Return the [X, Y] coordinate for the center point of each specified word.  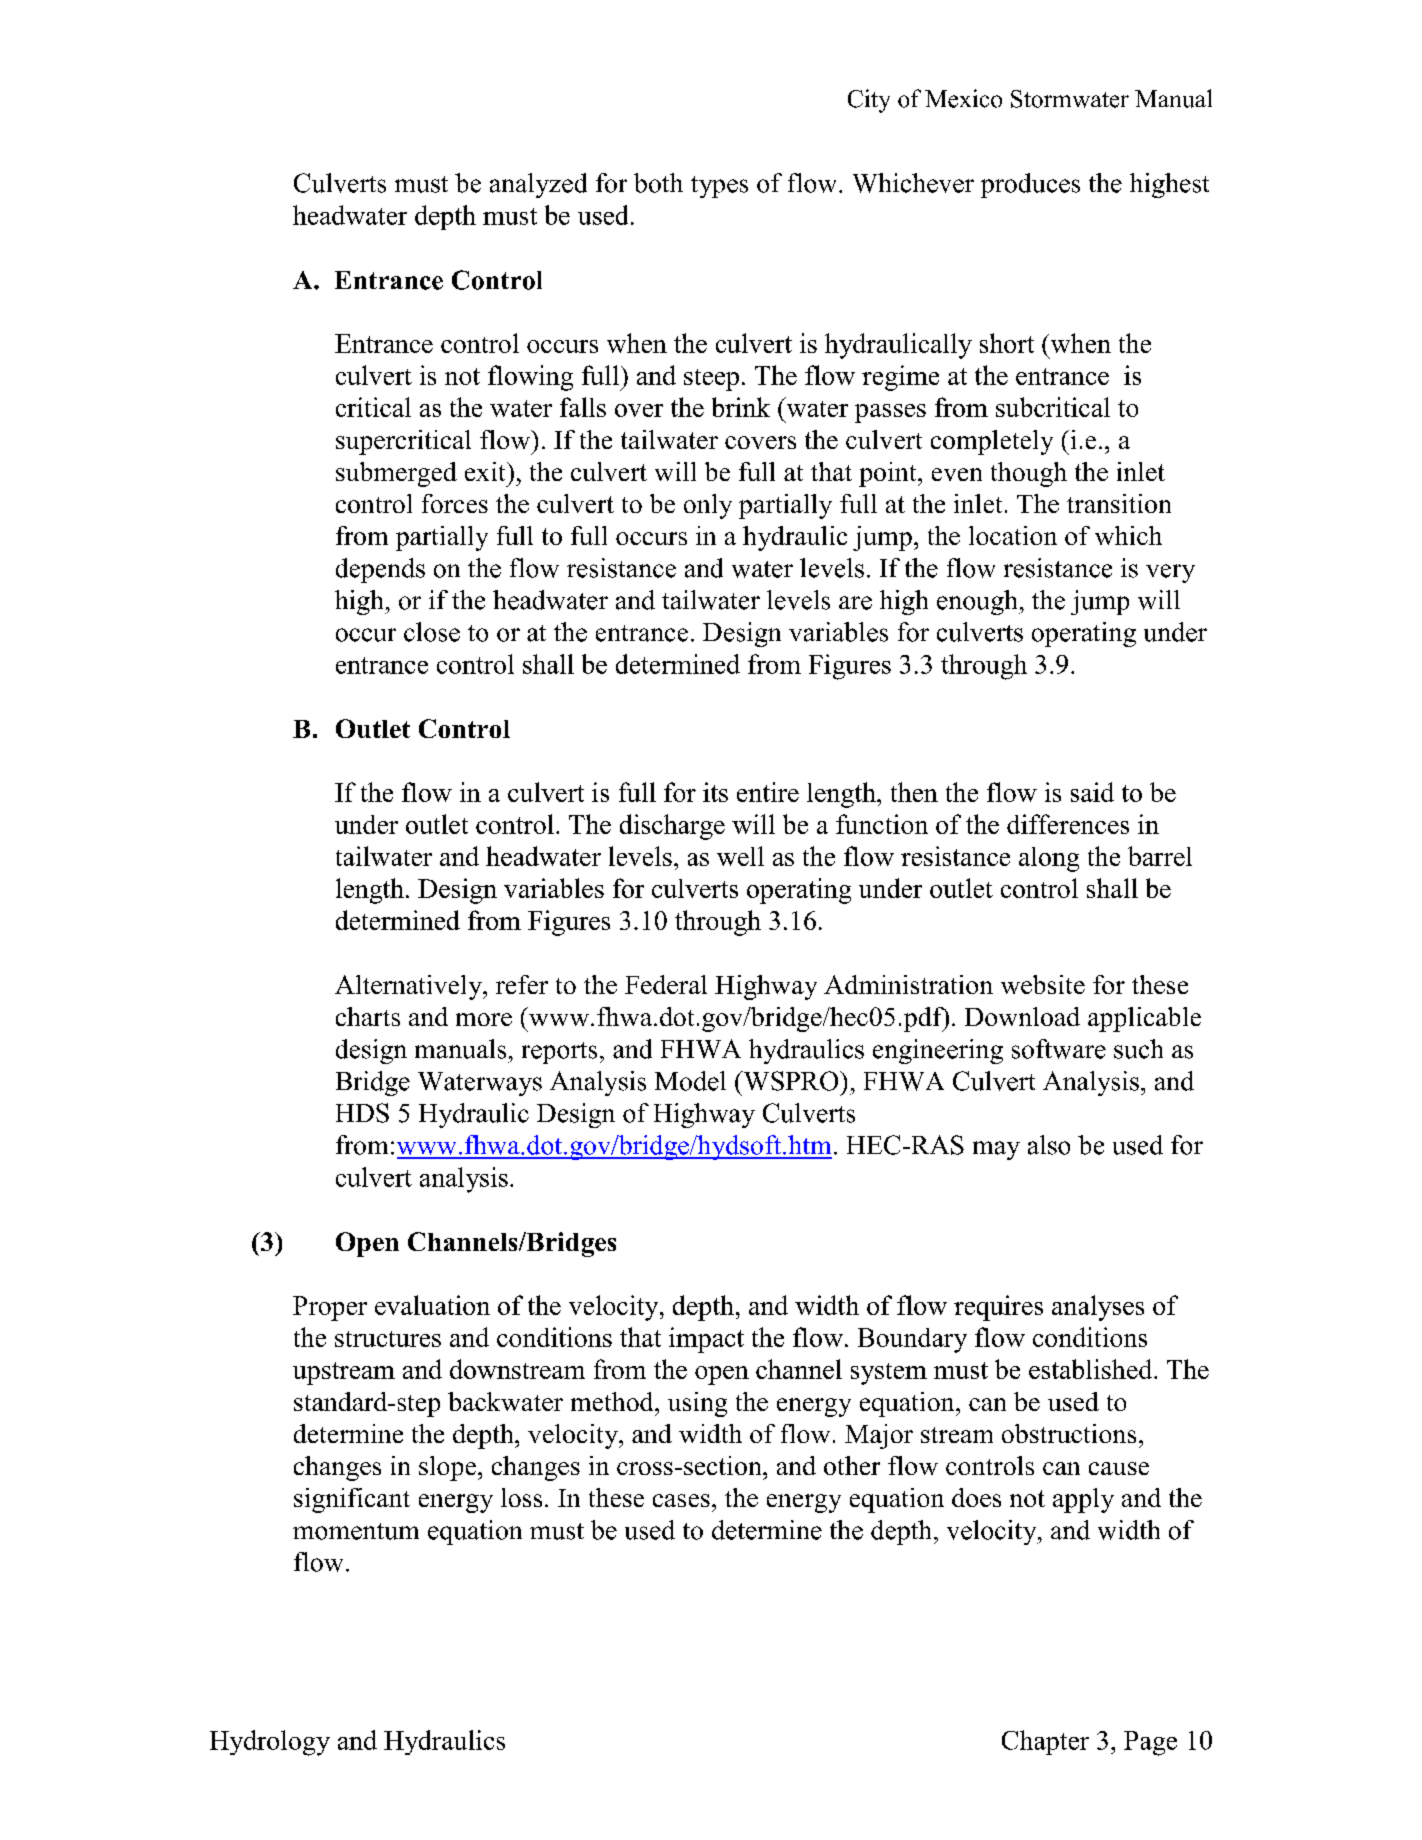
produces [1030, 185]
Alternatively [409, 987]
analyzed [538, 185]
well [740, 856]
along [1049, 859]
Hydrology [270, 1743]
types [719, 187]
